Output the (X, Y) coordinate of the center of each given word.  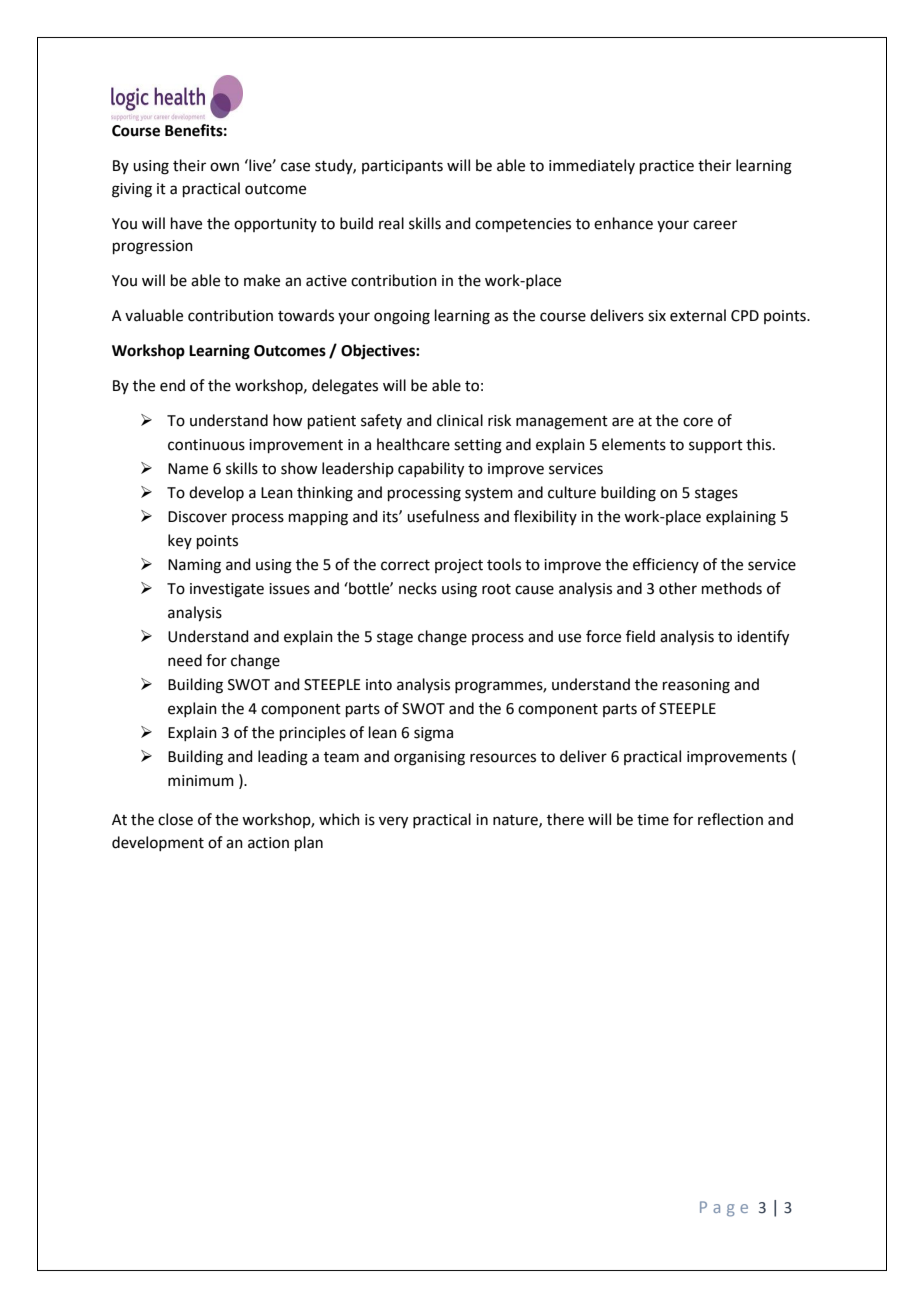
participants (402, 167)
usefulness (443, 516)
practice (667, 167)
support (716, 446)
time (653, 820)
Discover (197, 517)
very (393, 822)
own (224, 167)
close (175, 819)
